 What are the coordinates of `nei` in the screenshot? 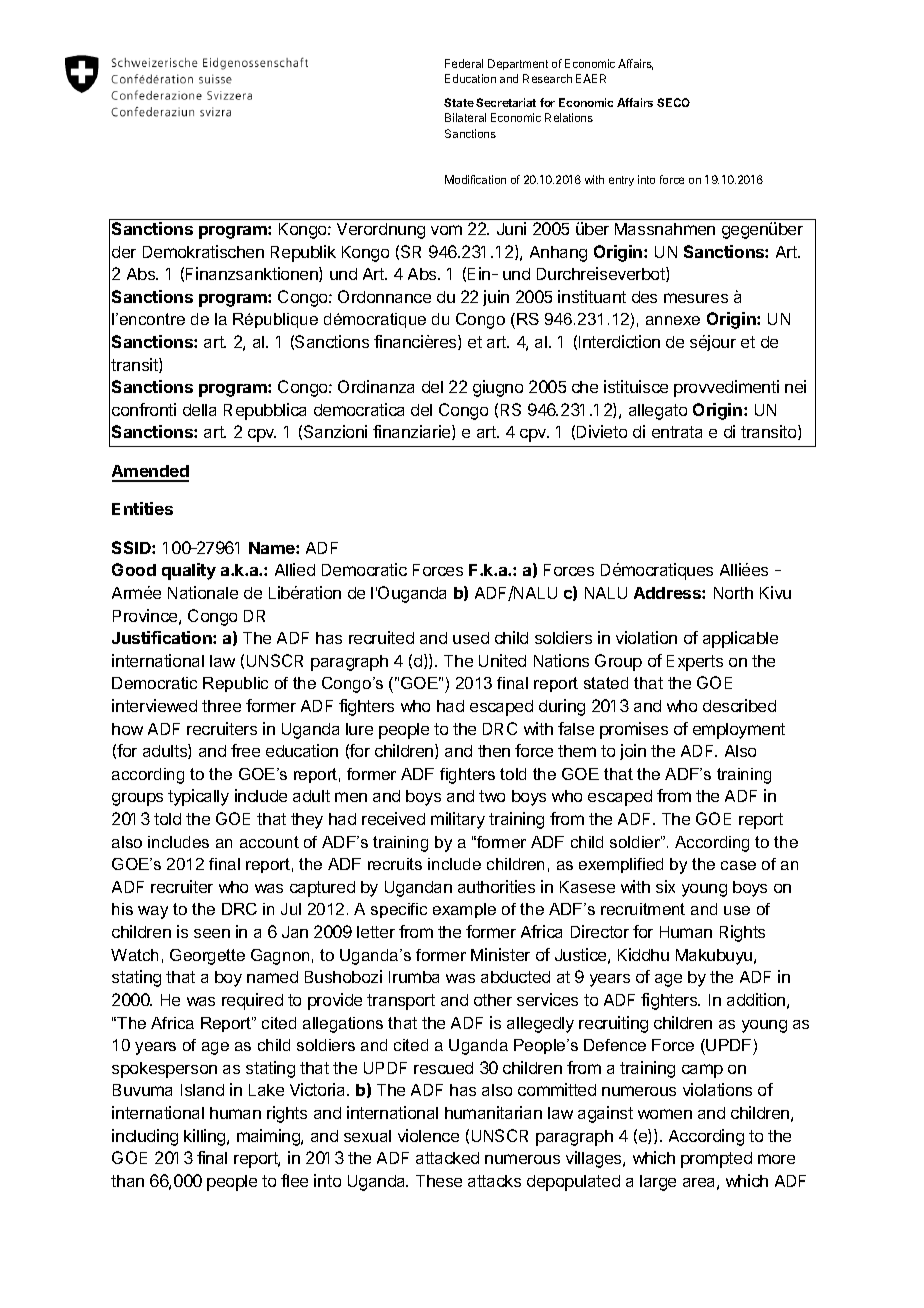 It's located at (795, 386).
